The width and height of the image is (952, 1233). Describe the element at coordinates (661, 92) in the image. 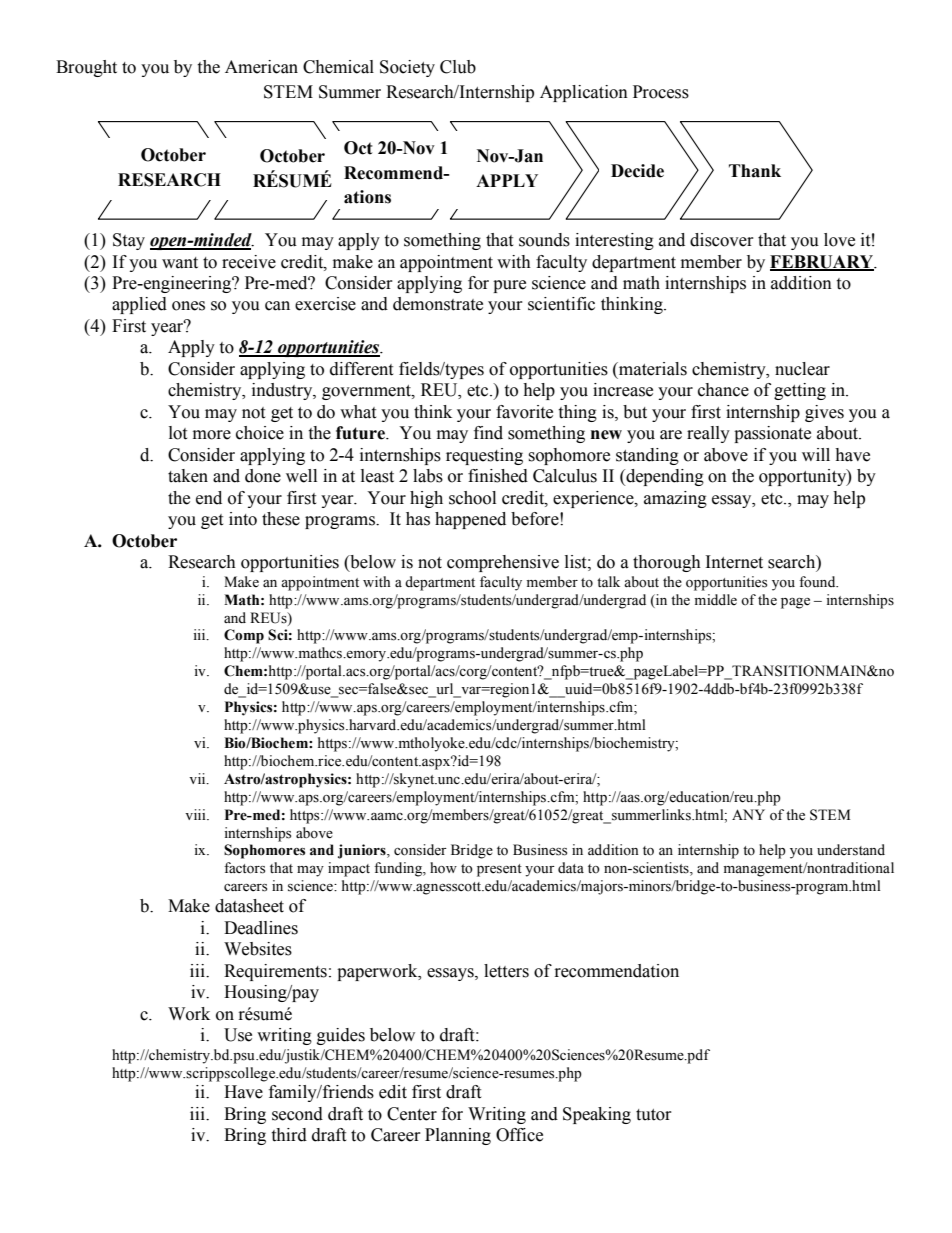

I see `Process` at that location.
